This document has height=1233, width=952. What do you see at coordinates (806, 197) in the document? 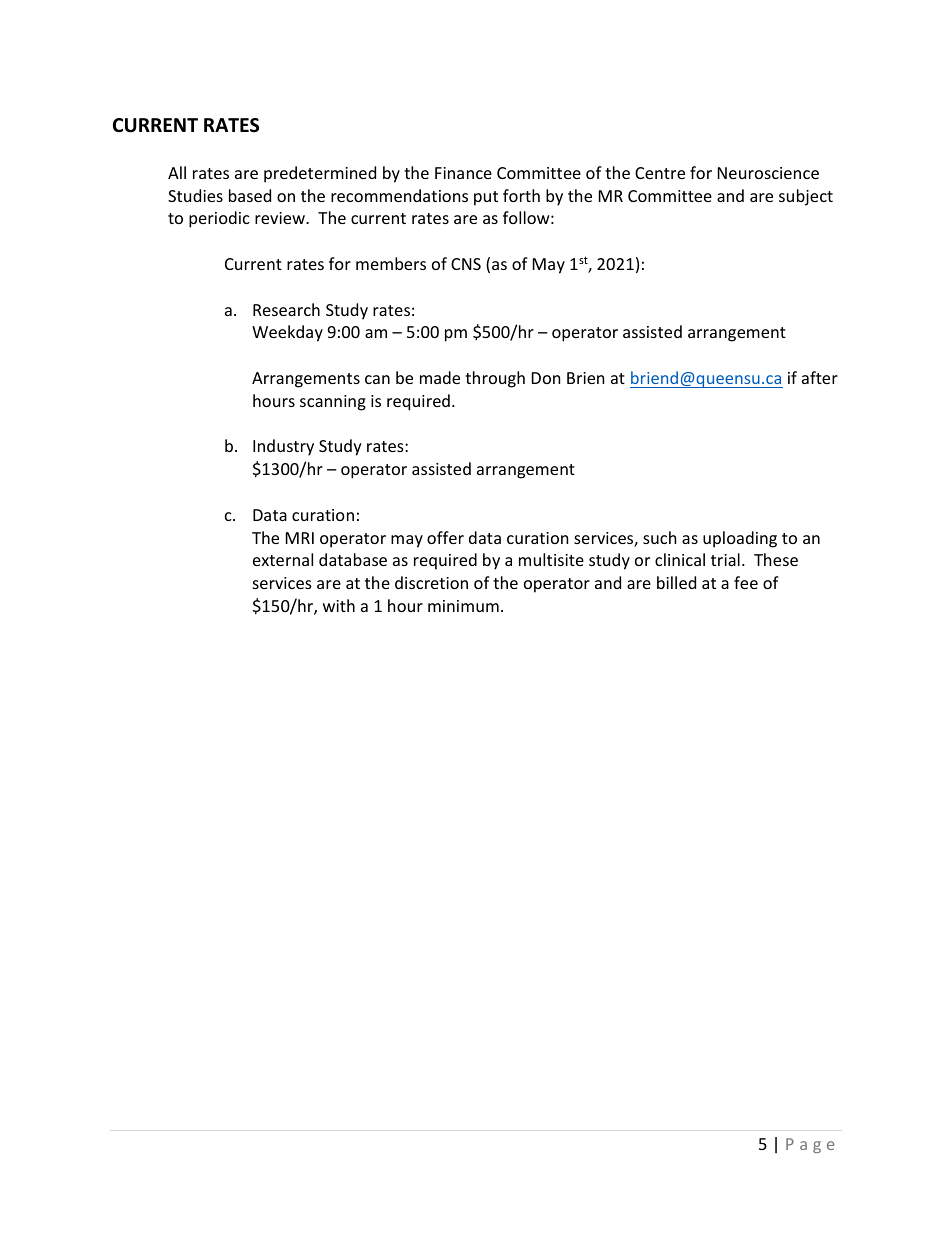
I see `subject` at bounding box center [806, 197].
